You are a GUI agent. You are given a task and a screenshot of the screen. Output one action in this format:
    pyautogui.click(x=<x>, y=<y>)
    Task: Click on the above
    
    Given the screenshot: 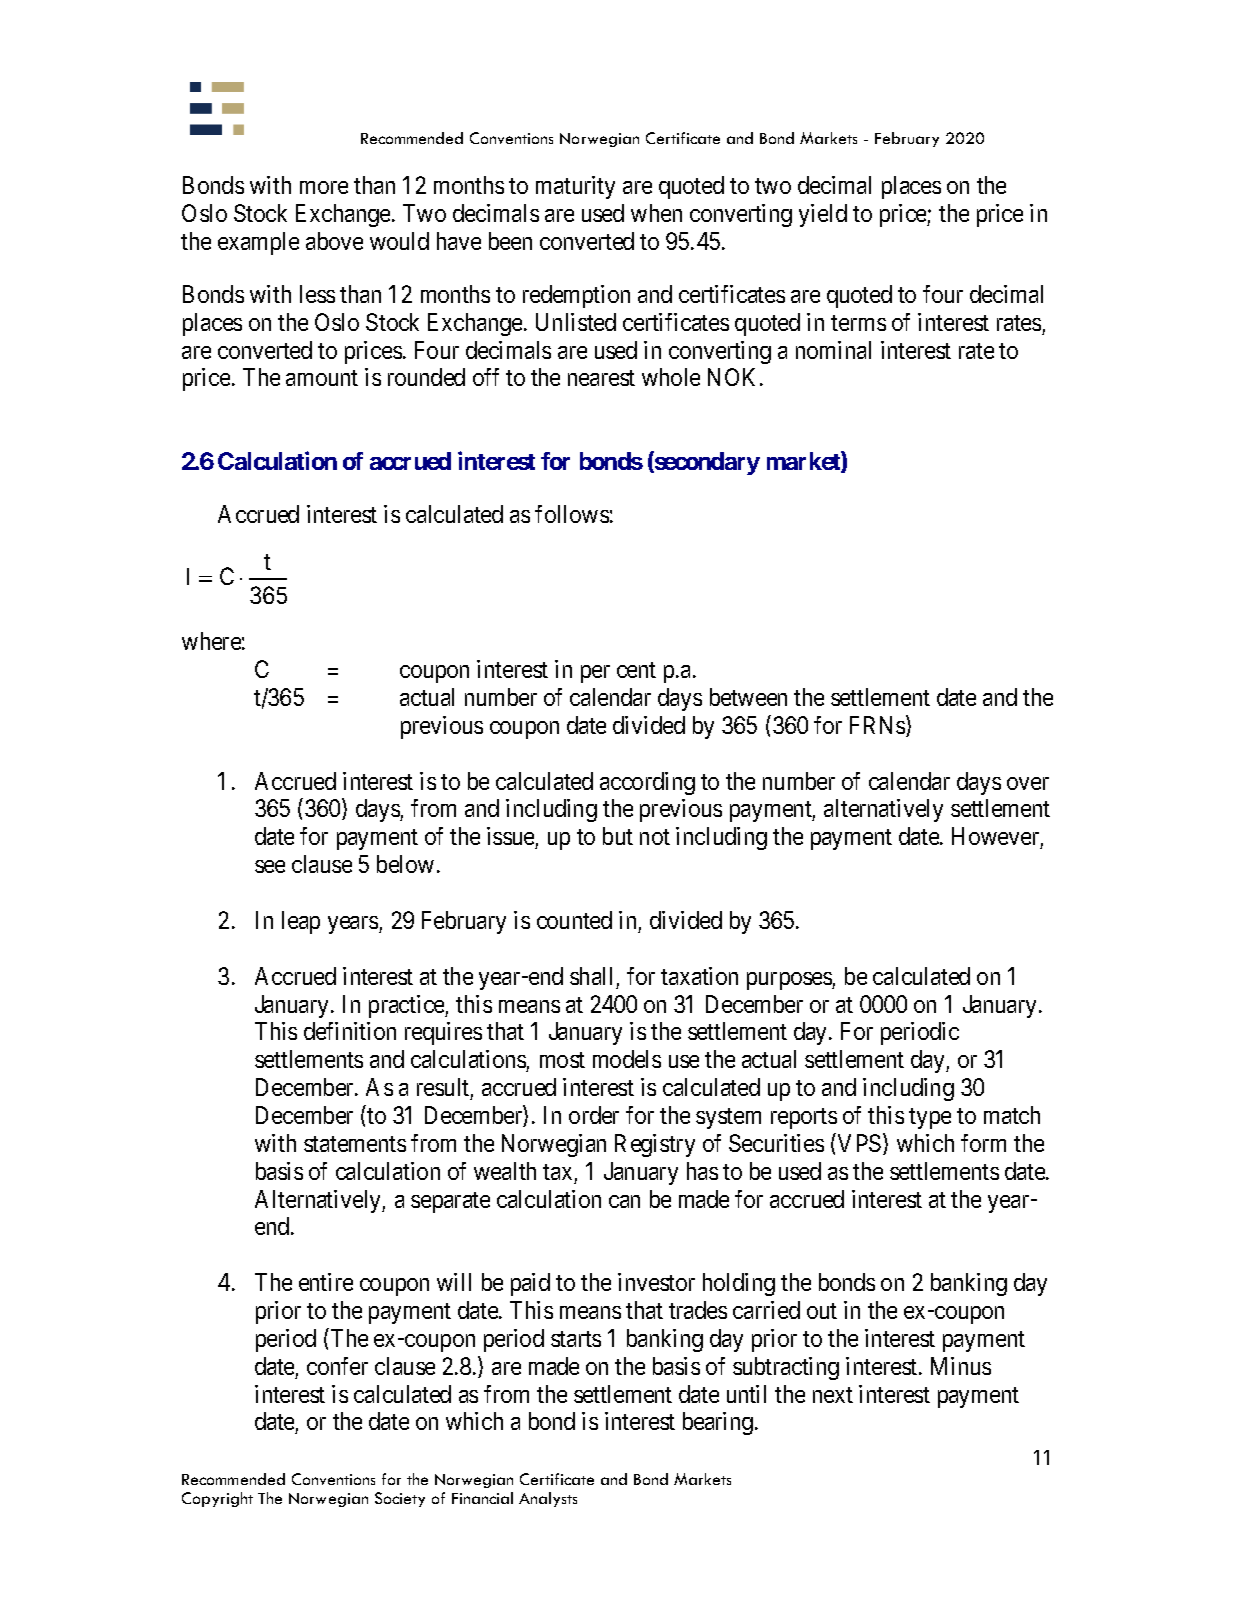 What is the action you would take?
    pyautogui.click(x=334, y=241)
